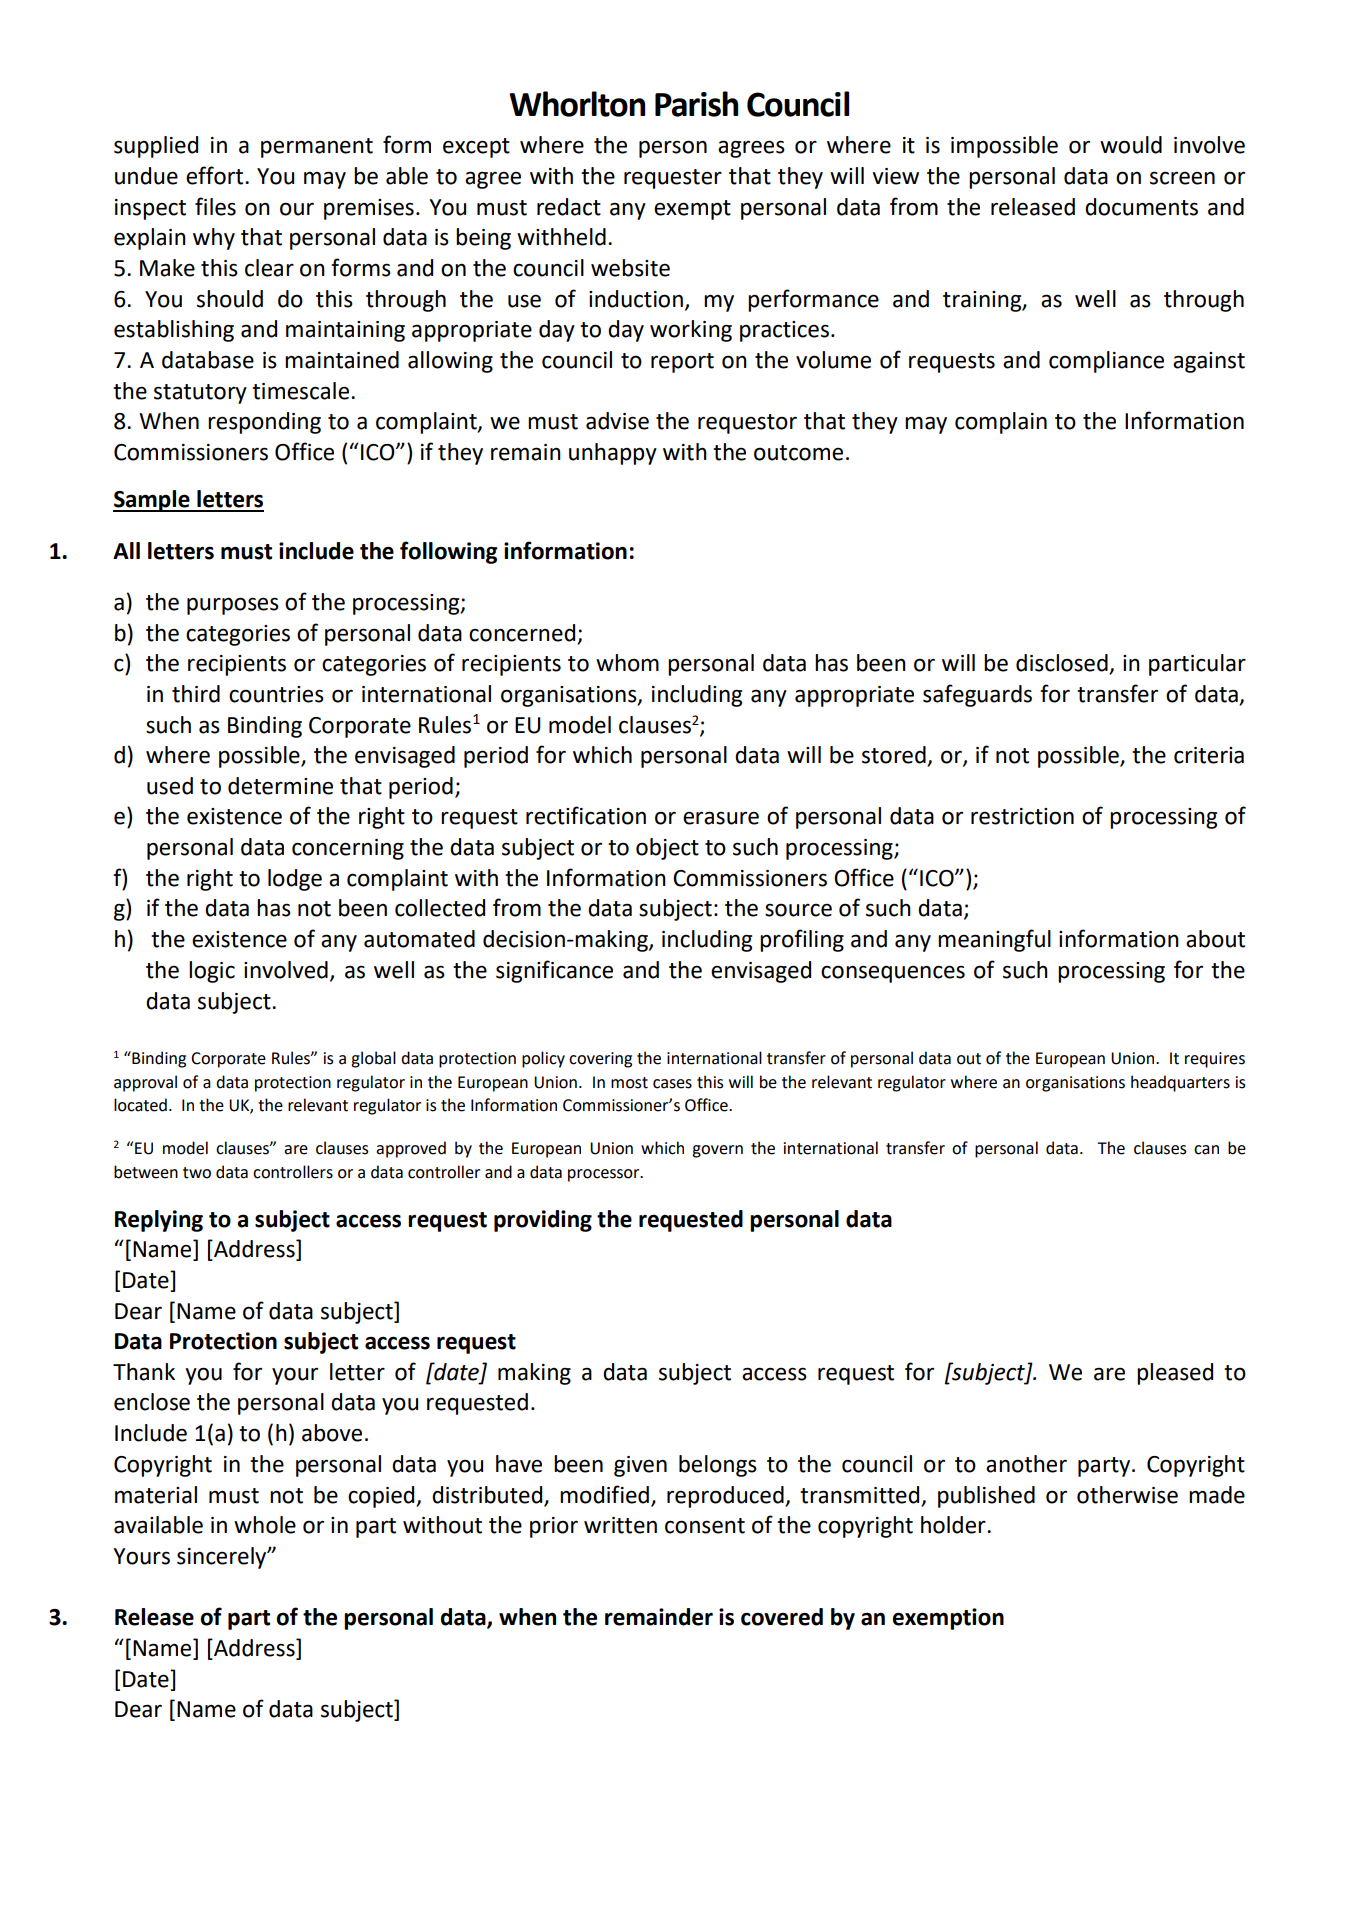 This image has width=1359, height=1922. What do you see at coordinates (276, 694) in the image?
I see `countries` at bounding box center [276, 694].
